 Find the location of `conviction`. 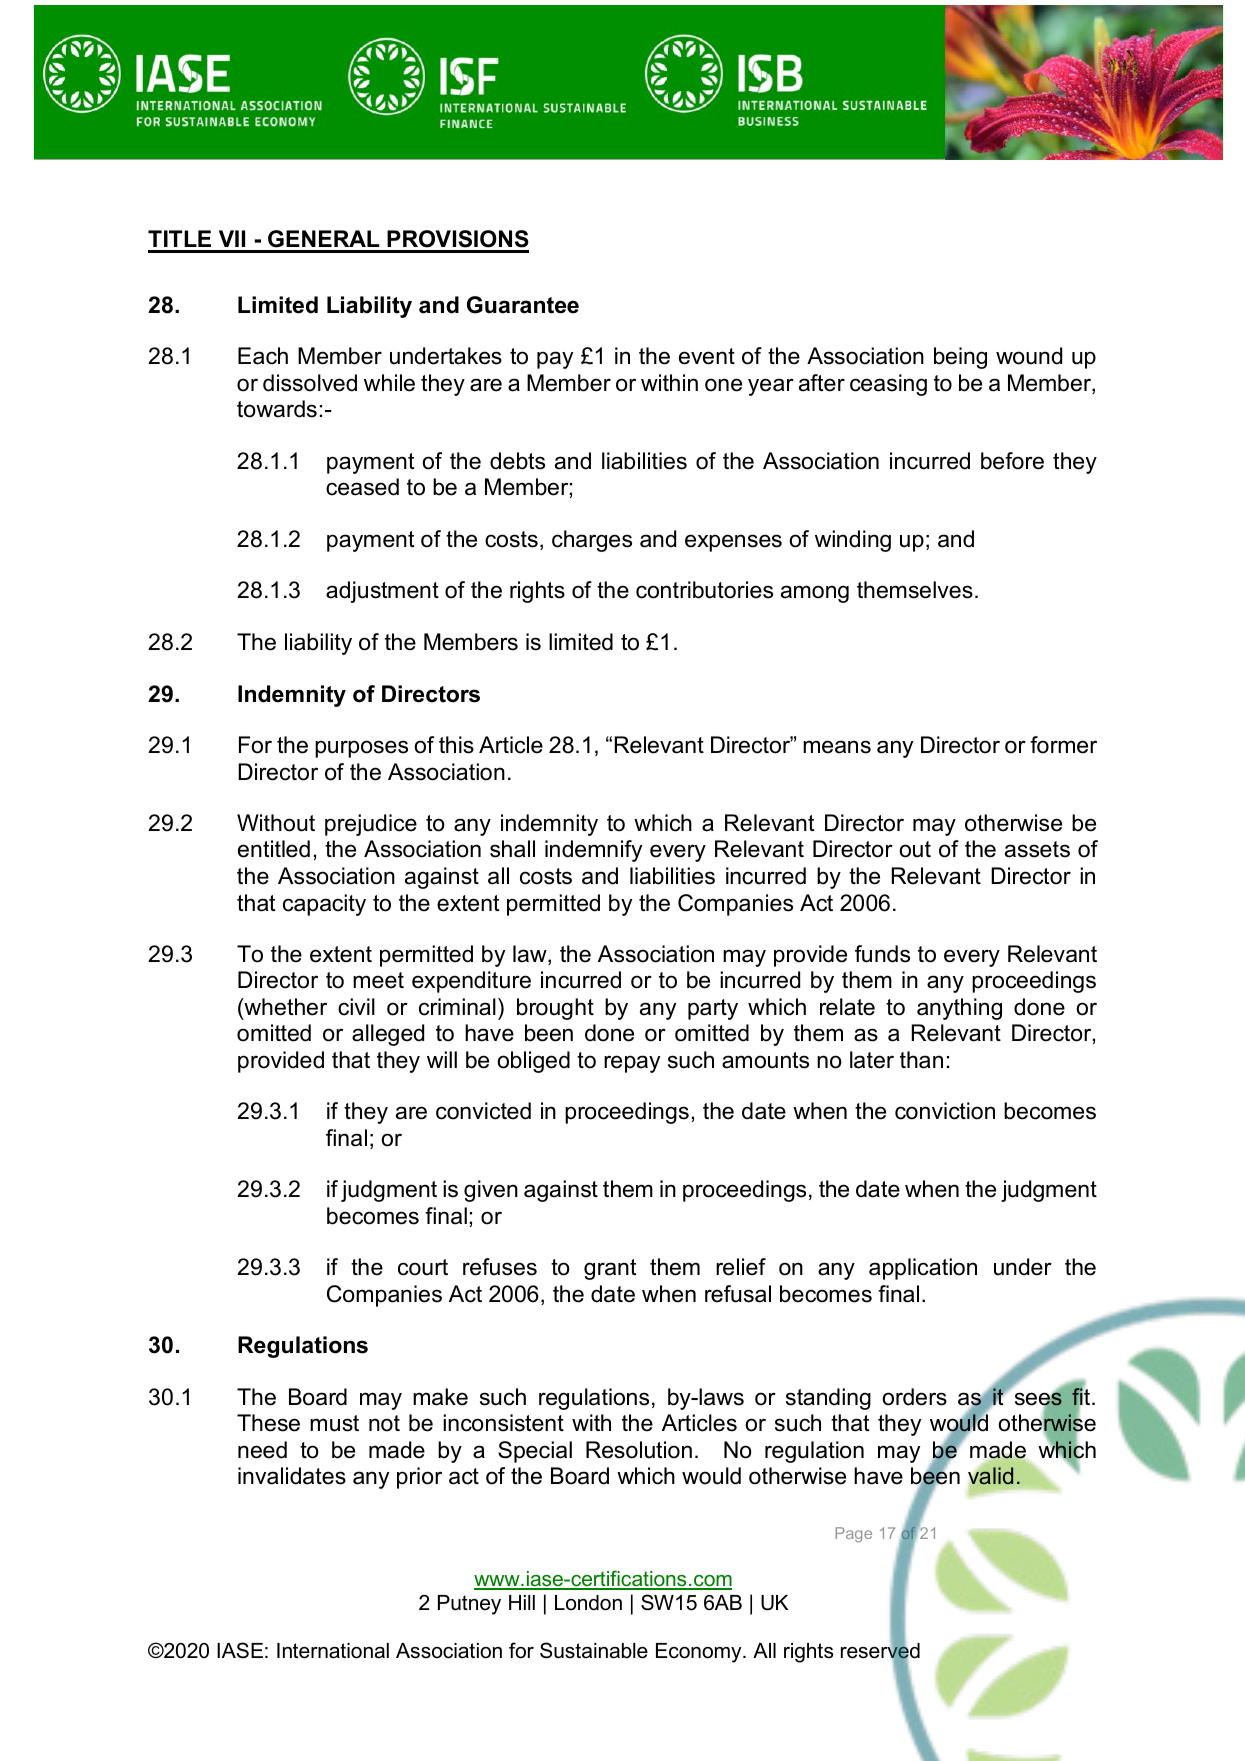

conviction is located at coordinates (945, 1111).
